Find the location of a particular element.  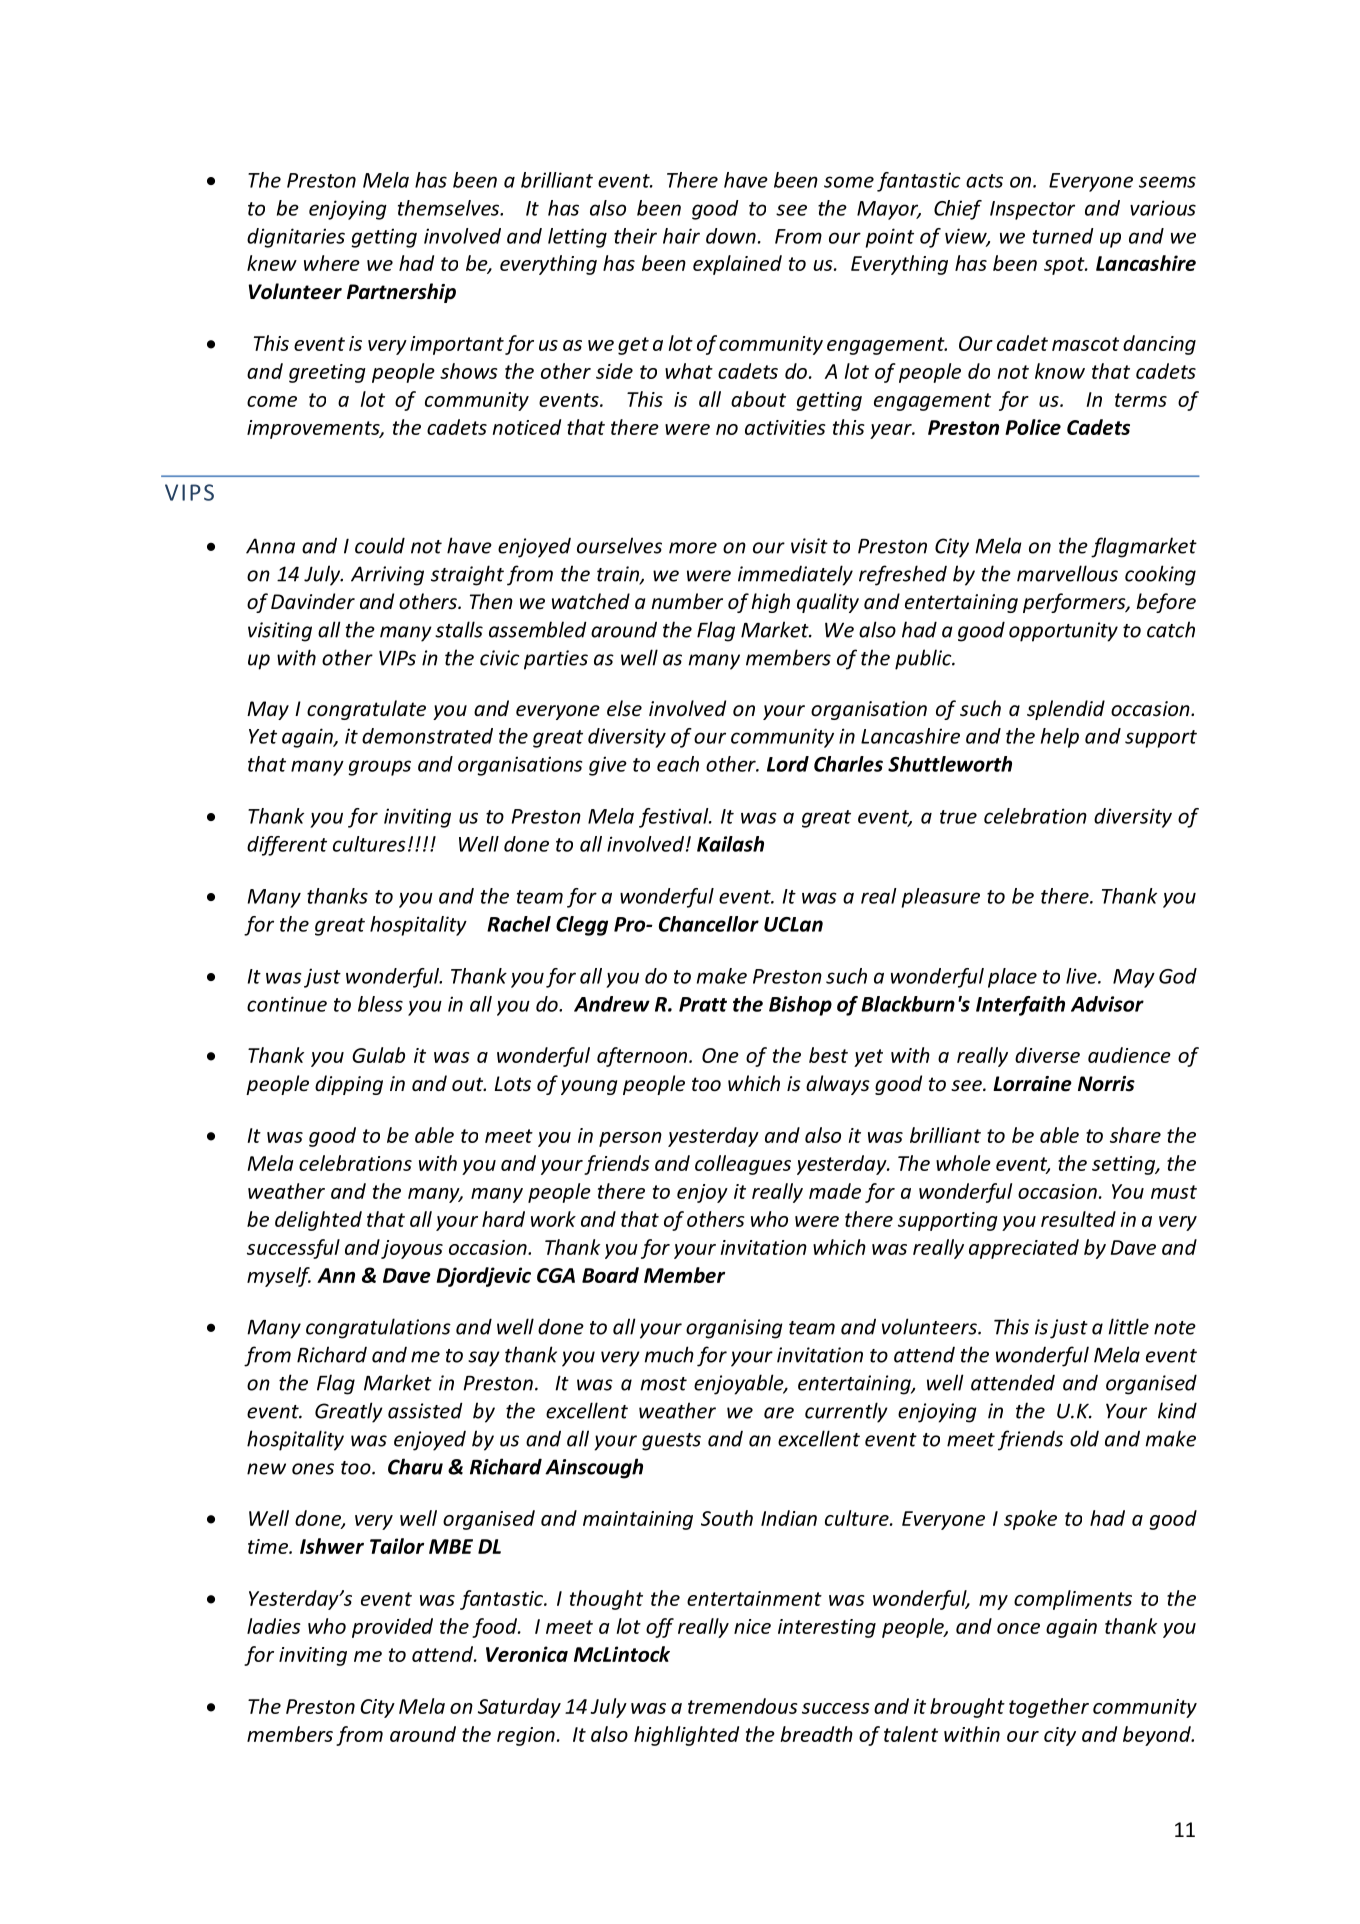

where is located at coordinates (332, 263).
